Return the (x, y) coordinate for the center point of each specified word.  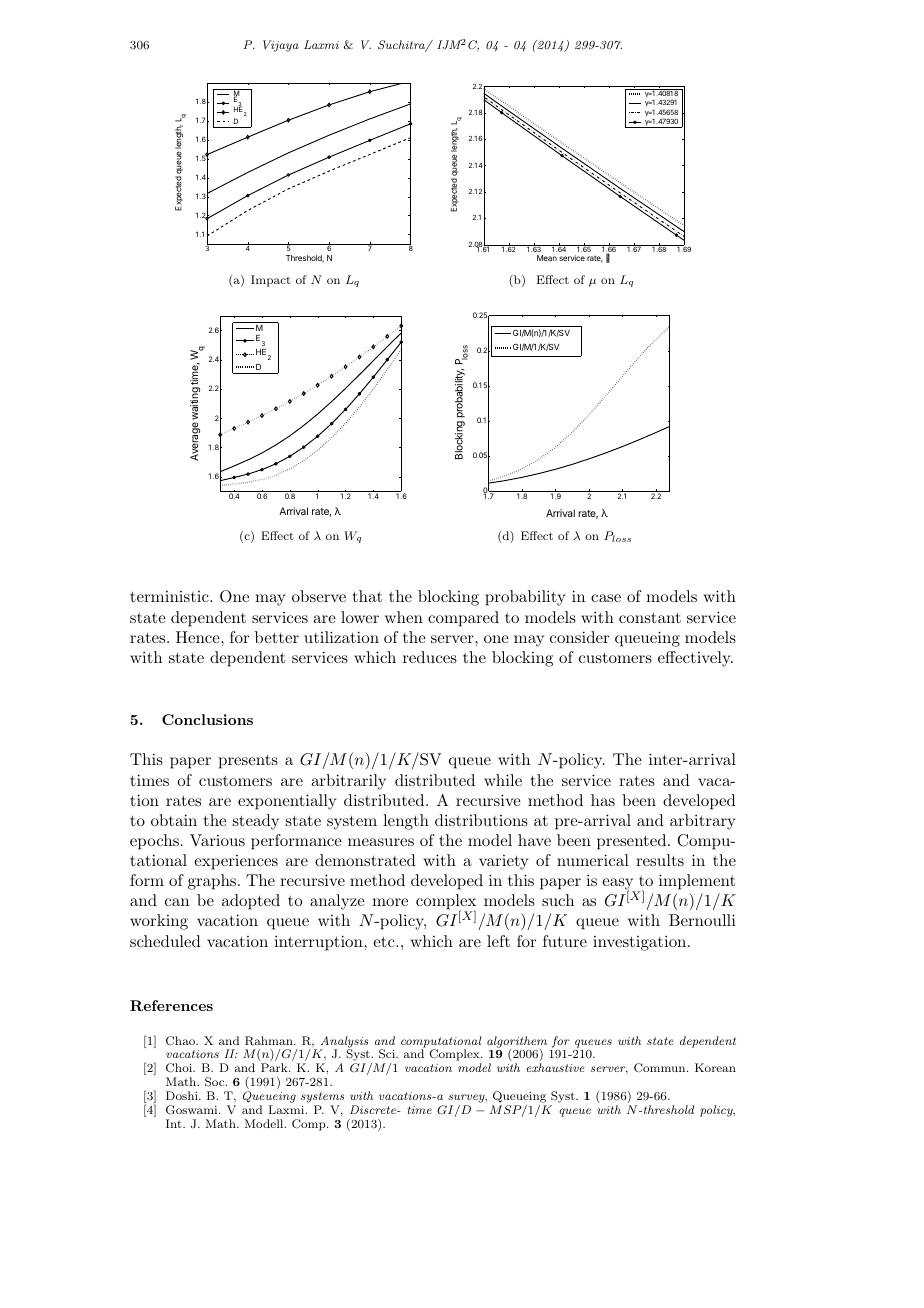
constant (650, 618)
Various (217, 840)
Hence (199, 637)
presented (631, 842)
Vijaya (281, 46)
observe (319, 596)
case (606, 598)
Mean (547, 258)
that (367, 596)
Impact (271, 281)
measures (381, 842)
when (404, 617)
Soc (216, 1082)
